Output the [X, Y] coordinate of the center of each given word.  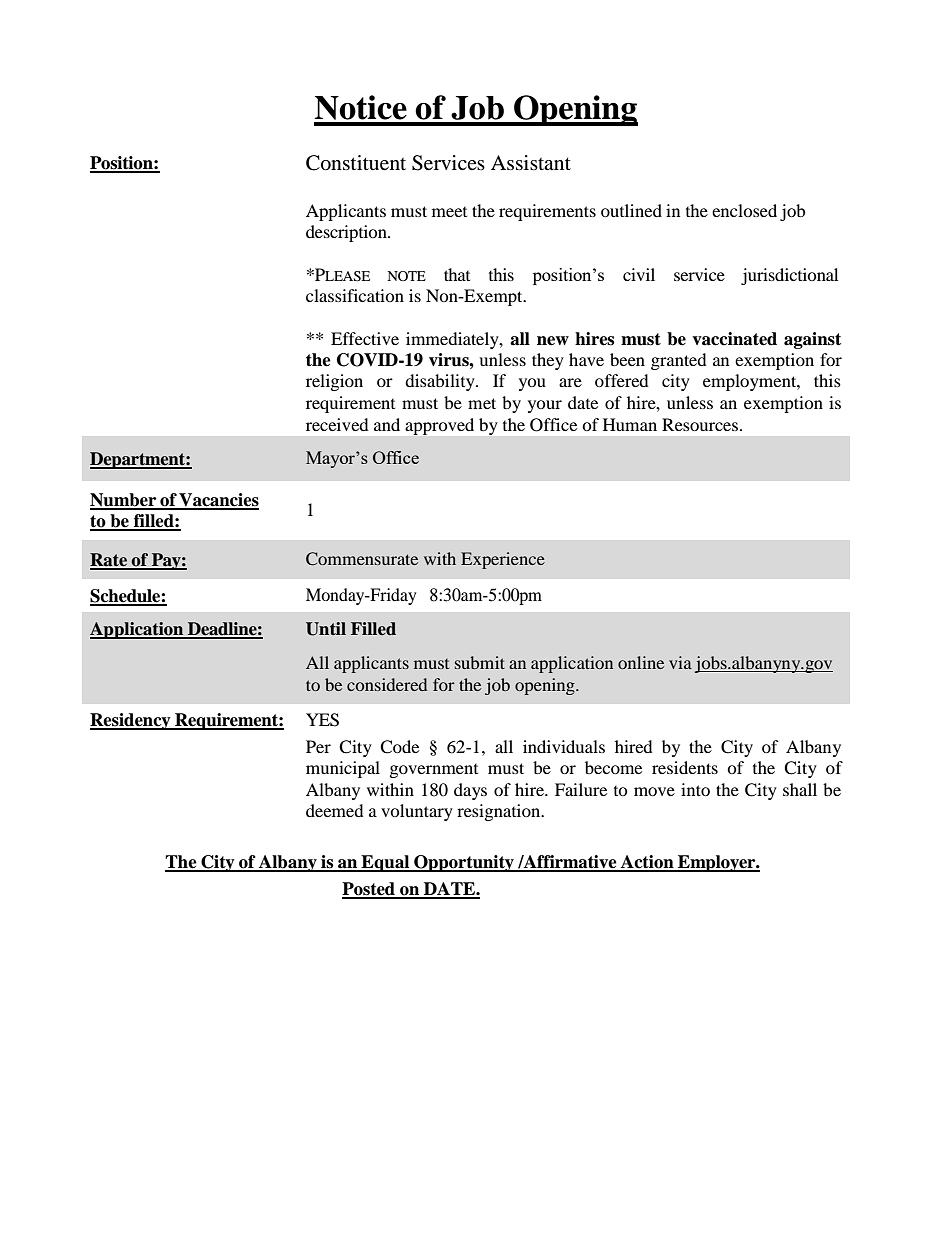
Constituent [356, 163]
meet [449, 212]
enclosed [744, 210]
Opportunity [464, 863]
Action [647, 863]
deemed [335, 810]
